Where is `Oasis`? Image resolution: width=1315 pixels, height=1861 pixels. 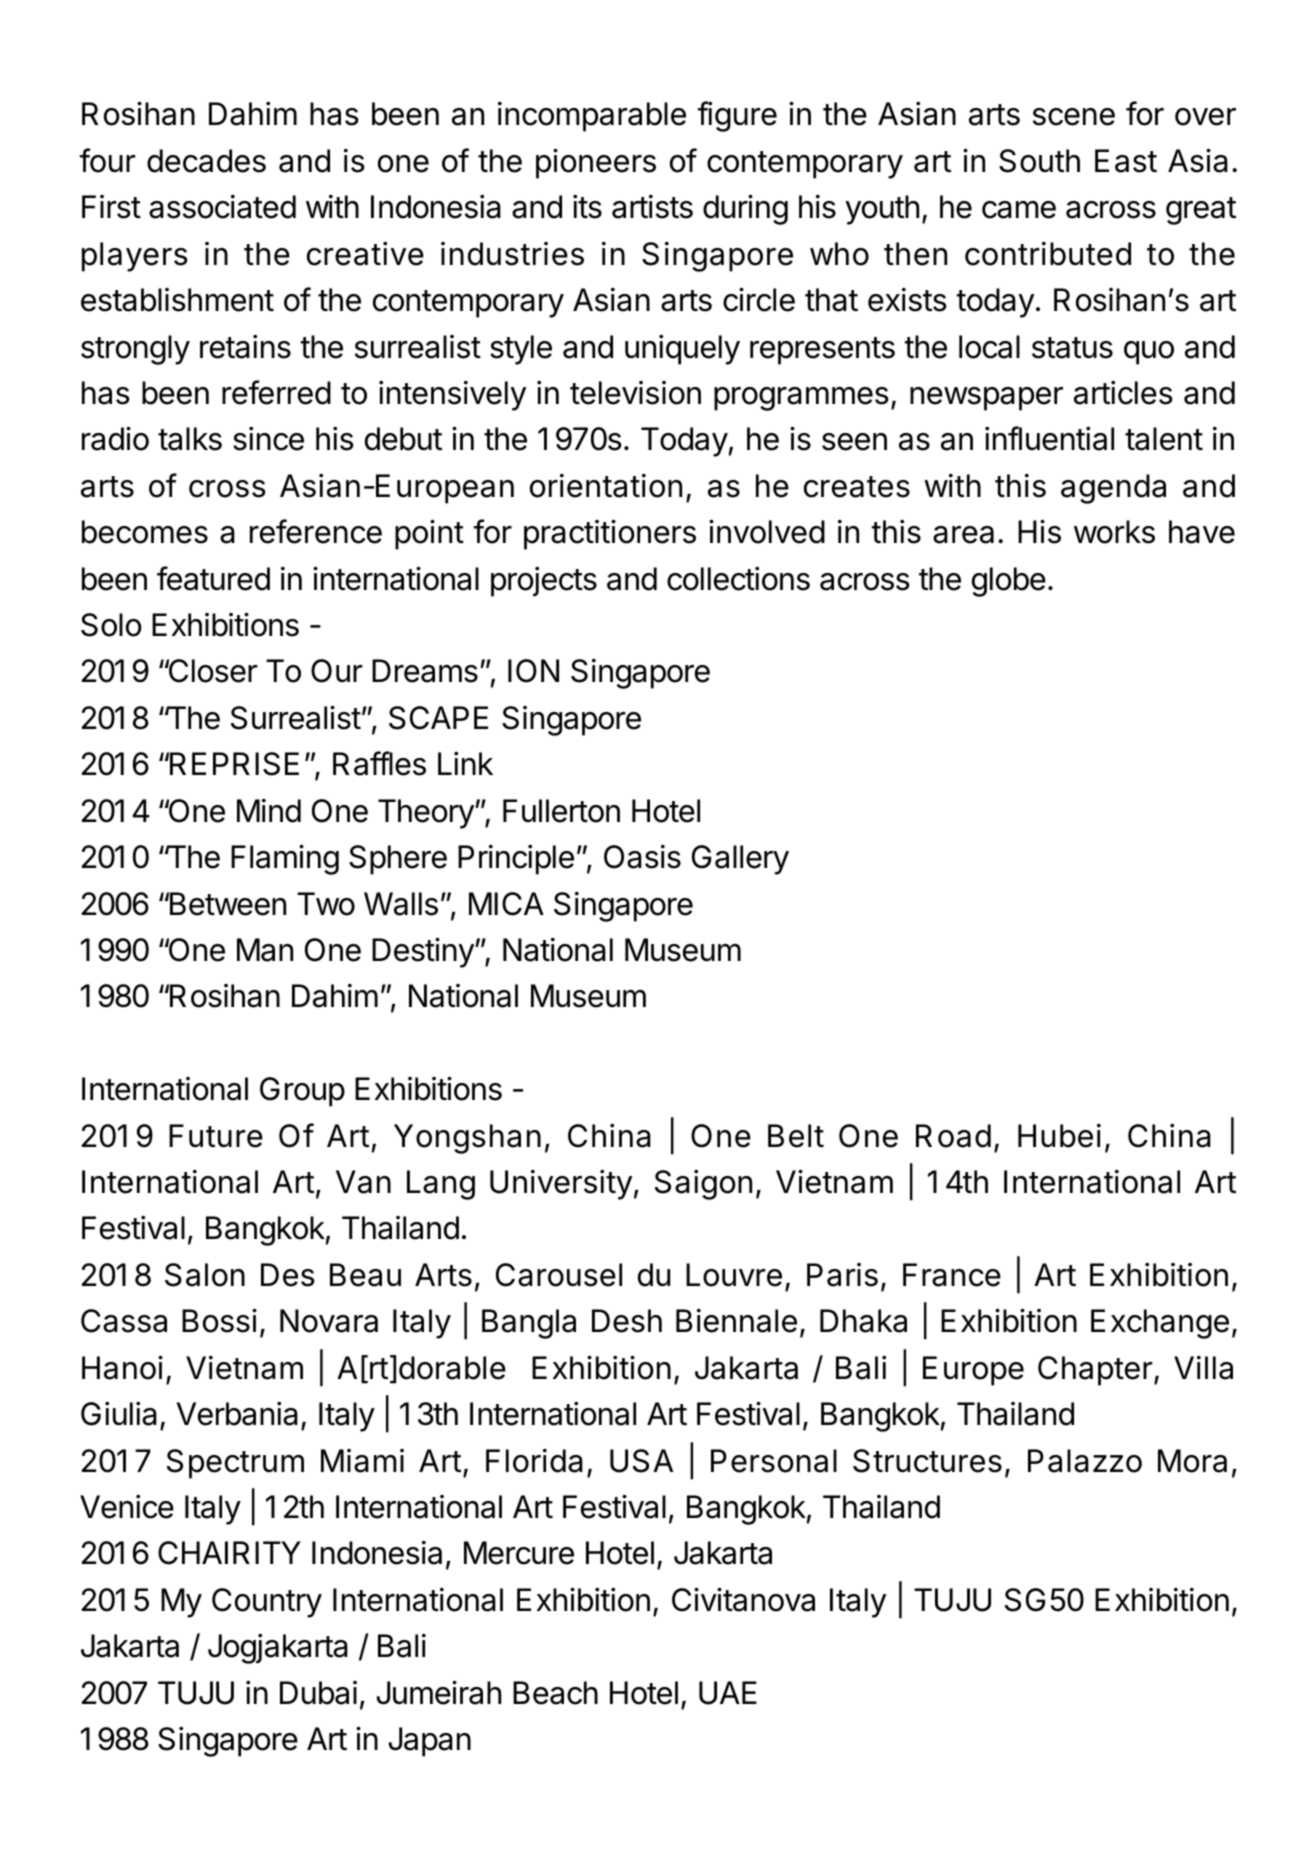 Oasis is located at coordinates (642, 857).
